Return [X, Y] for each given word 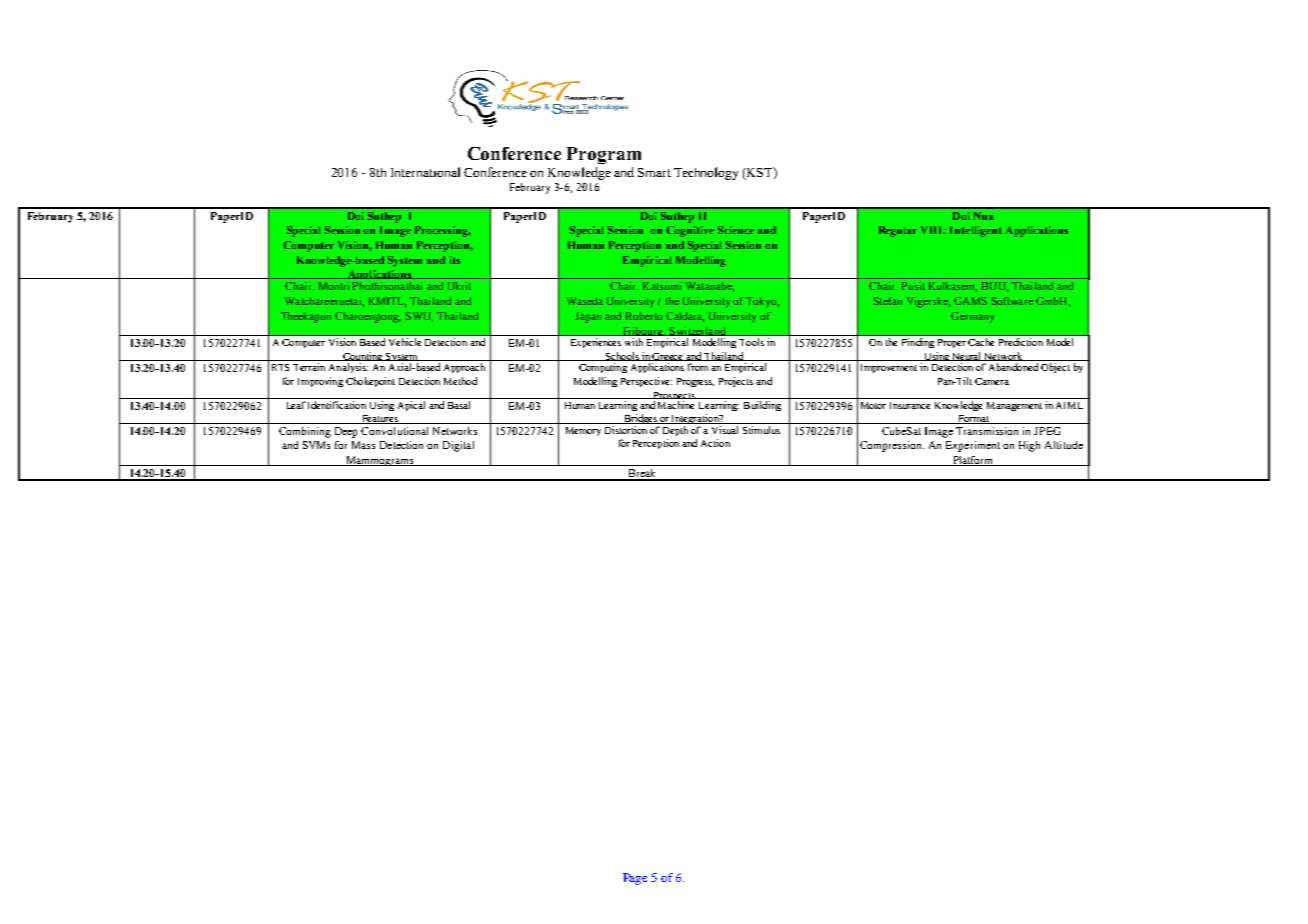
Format [973, 419]
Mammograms [379, 461]
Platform [973, 461]
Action [715, 443]
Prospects [674, 397]
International [425, 172]
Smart [654, 172]
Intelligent [976, 231]
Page [635, 879]
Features [379, 419]
